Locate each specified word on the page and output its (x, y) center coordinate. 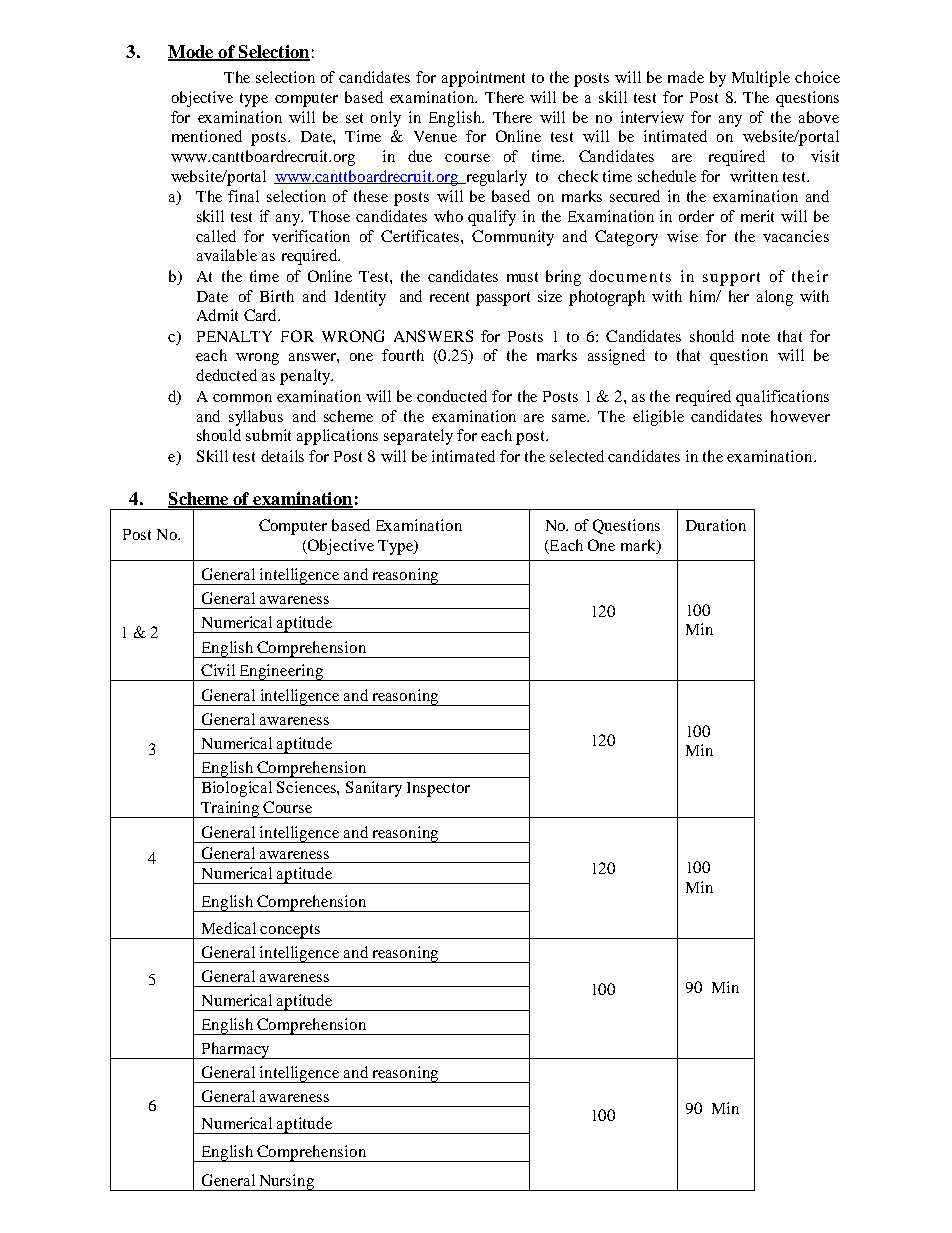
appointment (483, 79)
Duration (716, 525)
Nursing (287, 1182)
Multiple (761, 79)
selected (577, 456)
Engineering (281, 672)
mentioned (207, 136)
